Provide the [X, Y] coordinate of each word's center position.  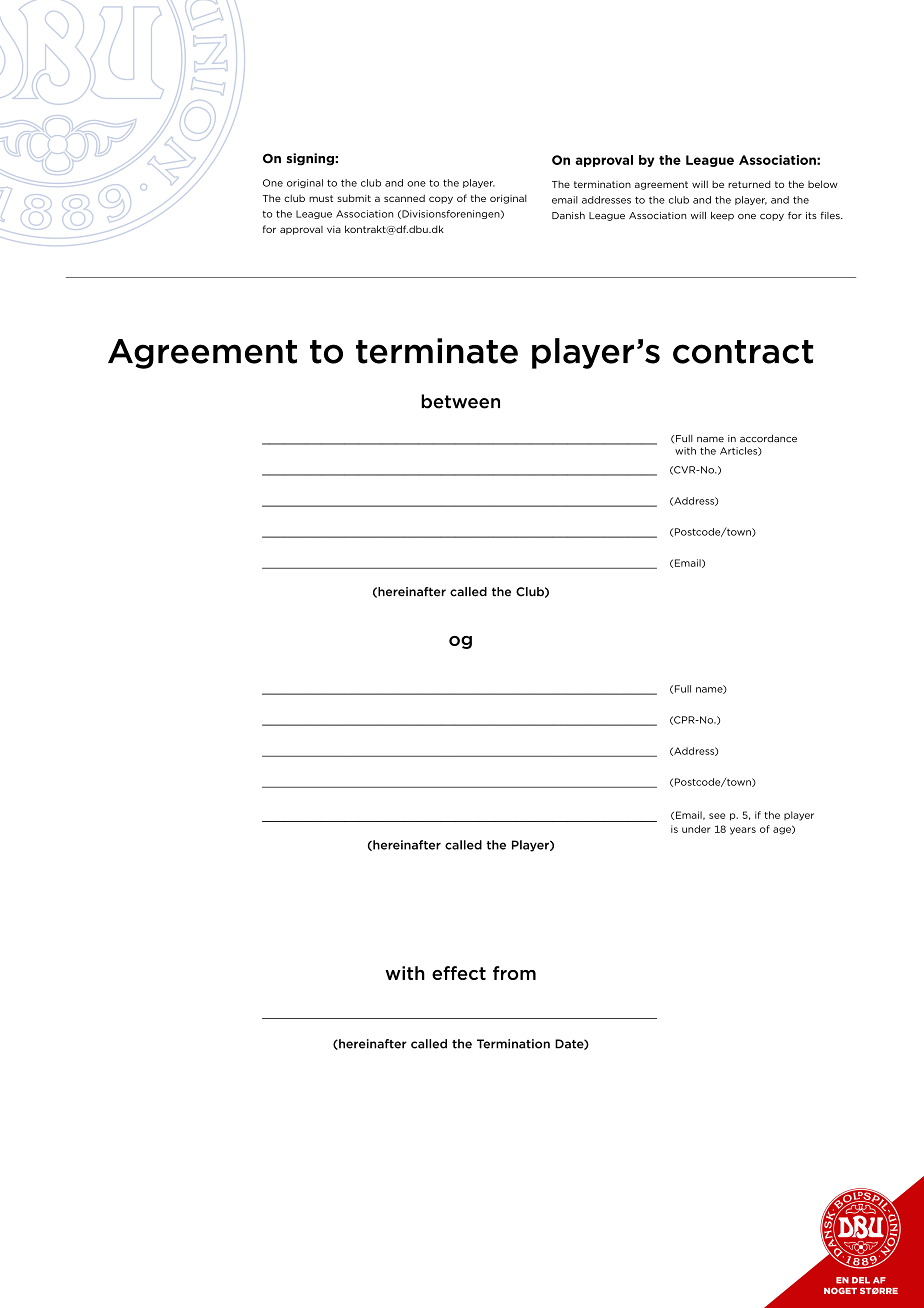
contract [743, 352]
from [514, 973]
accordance [768, 438]
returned [749, 184]
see [717, 816]
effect [459, 973]
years [743, 831]
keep [722, 216]
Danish [568, 215]
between [460, 401]
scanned [404, 198]
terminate [437, 351]
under [696, 829]
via [334, 229]
